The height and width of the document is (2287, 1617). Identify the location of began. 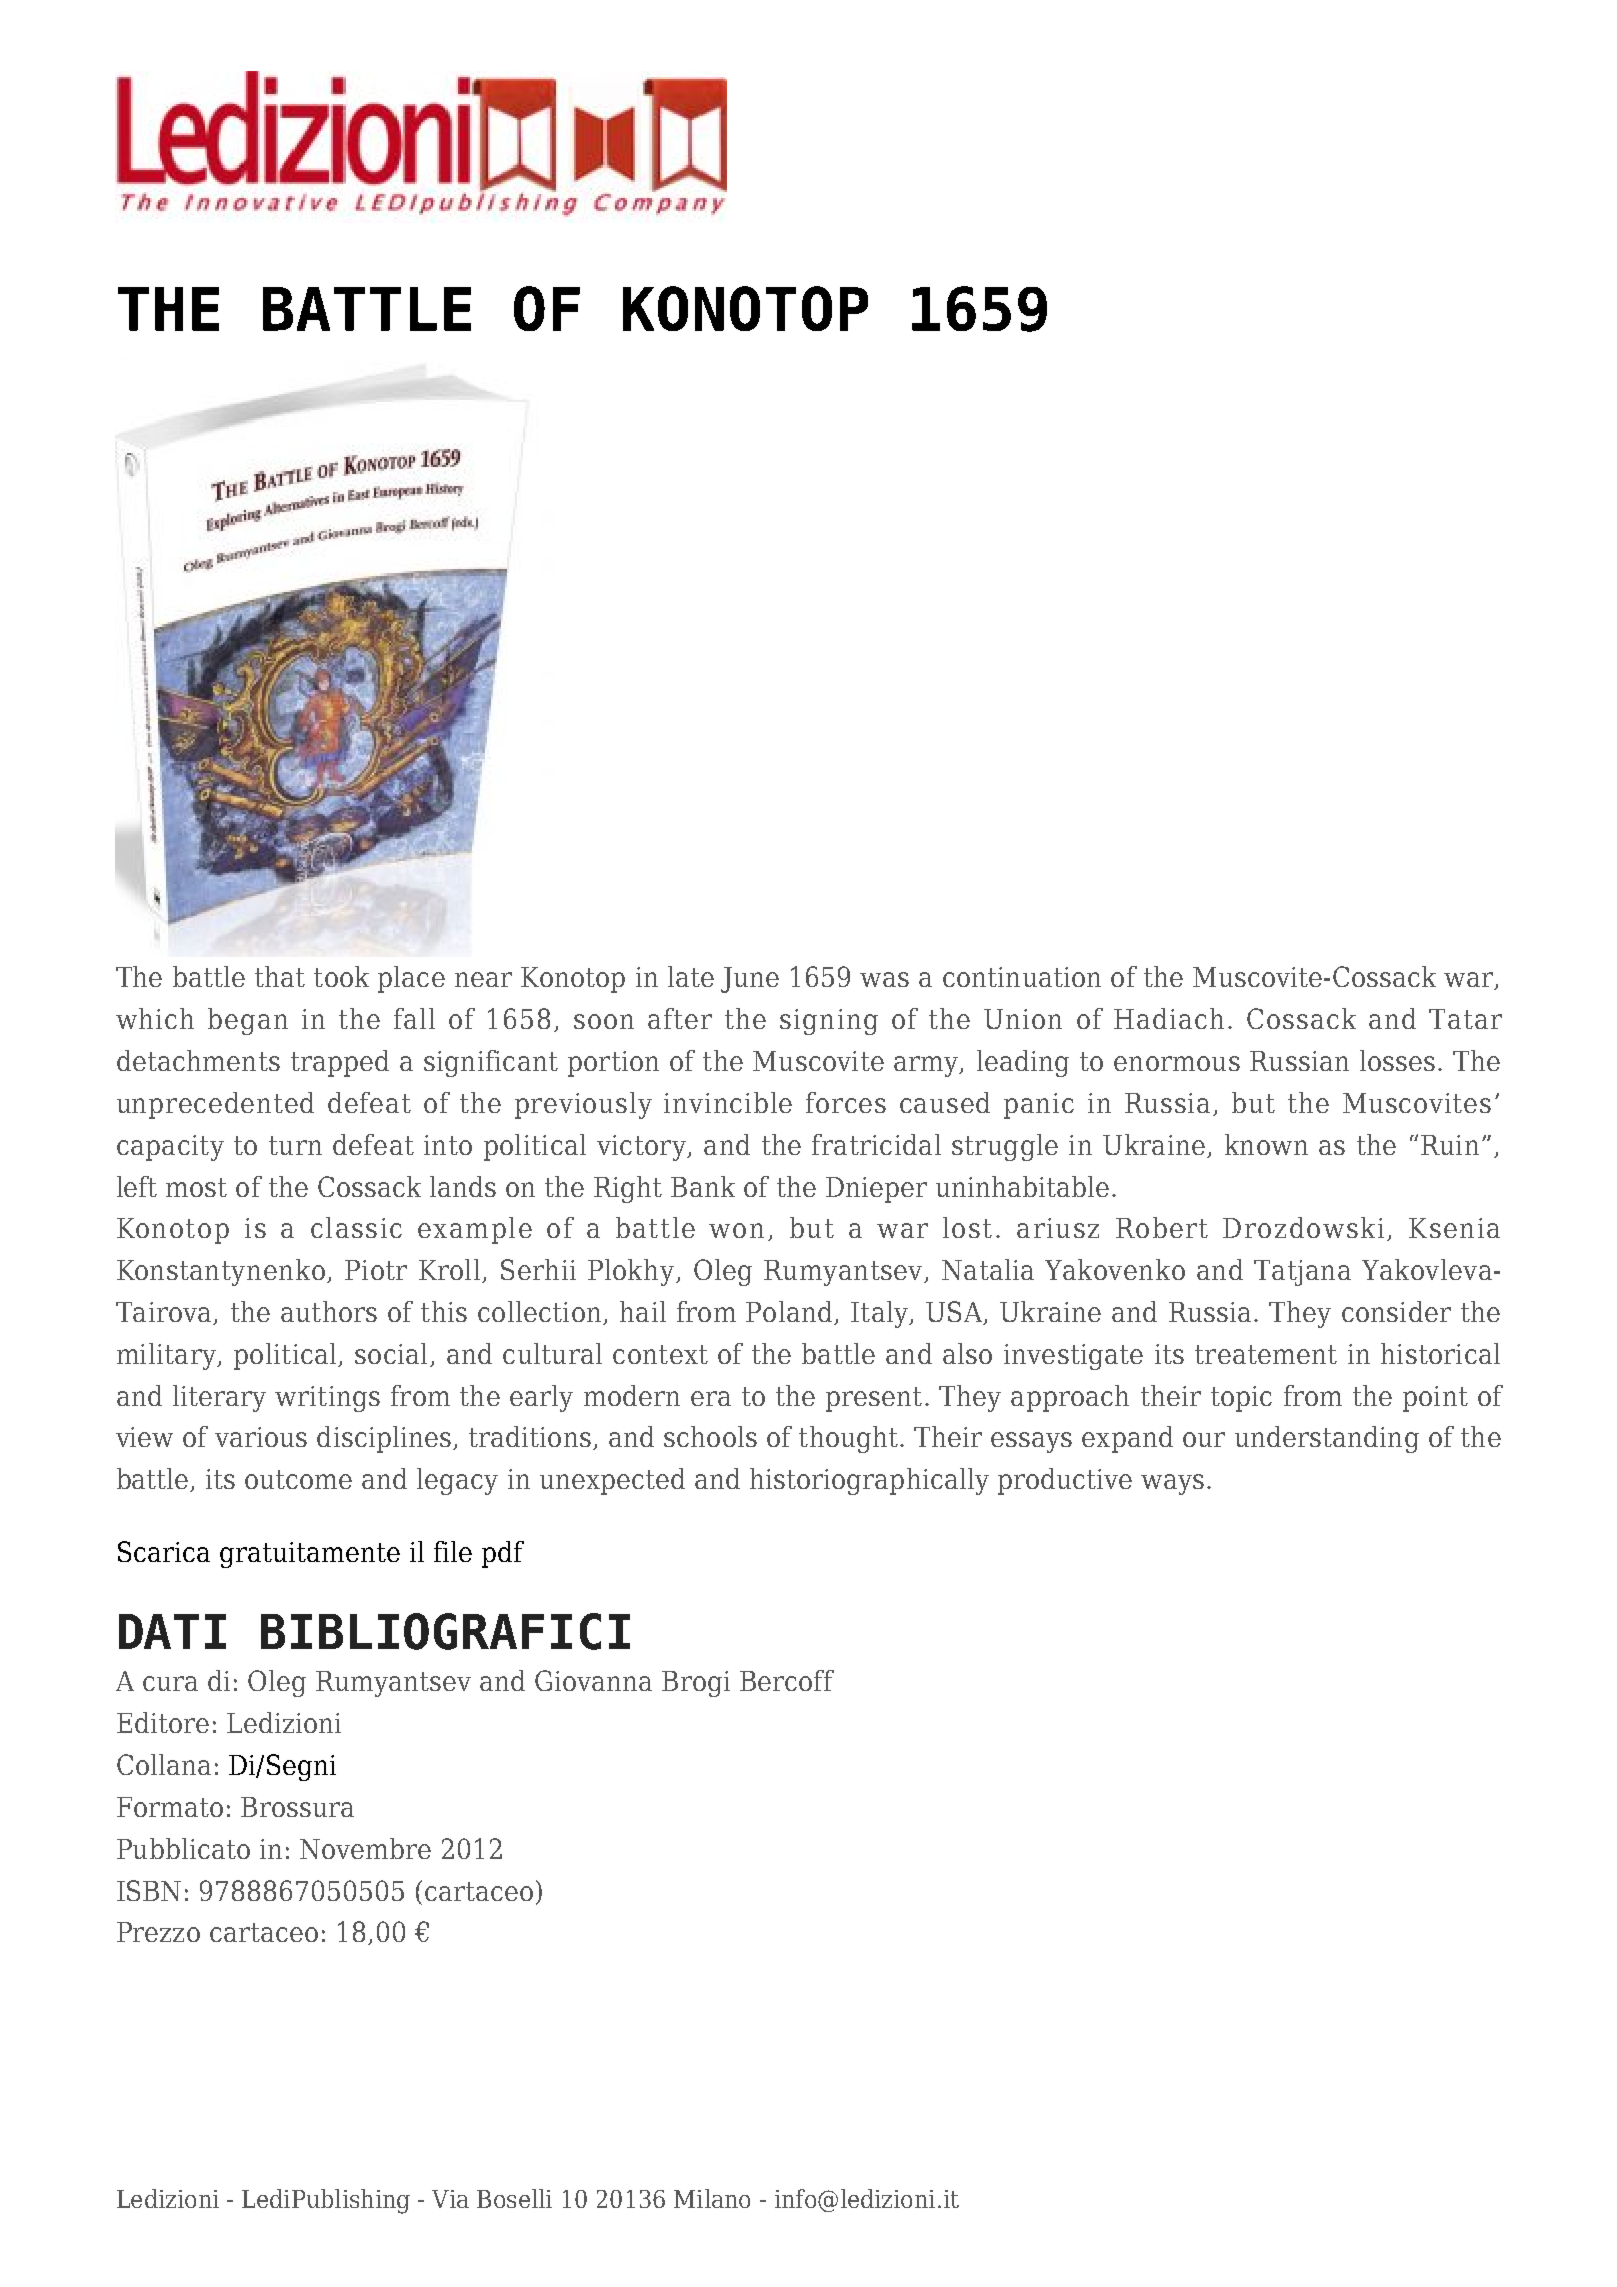
(248, 1021).
